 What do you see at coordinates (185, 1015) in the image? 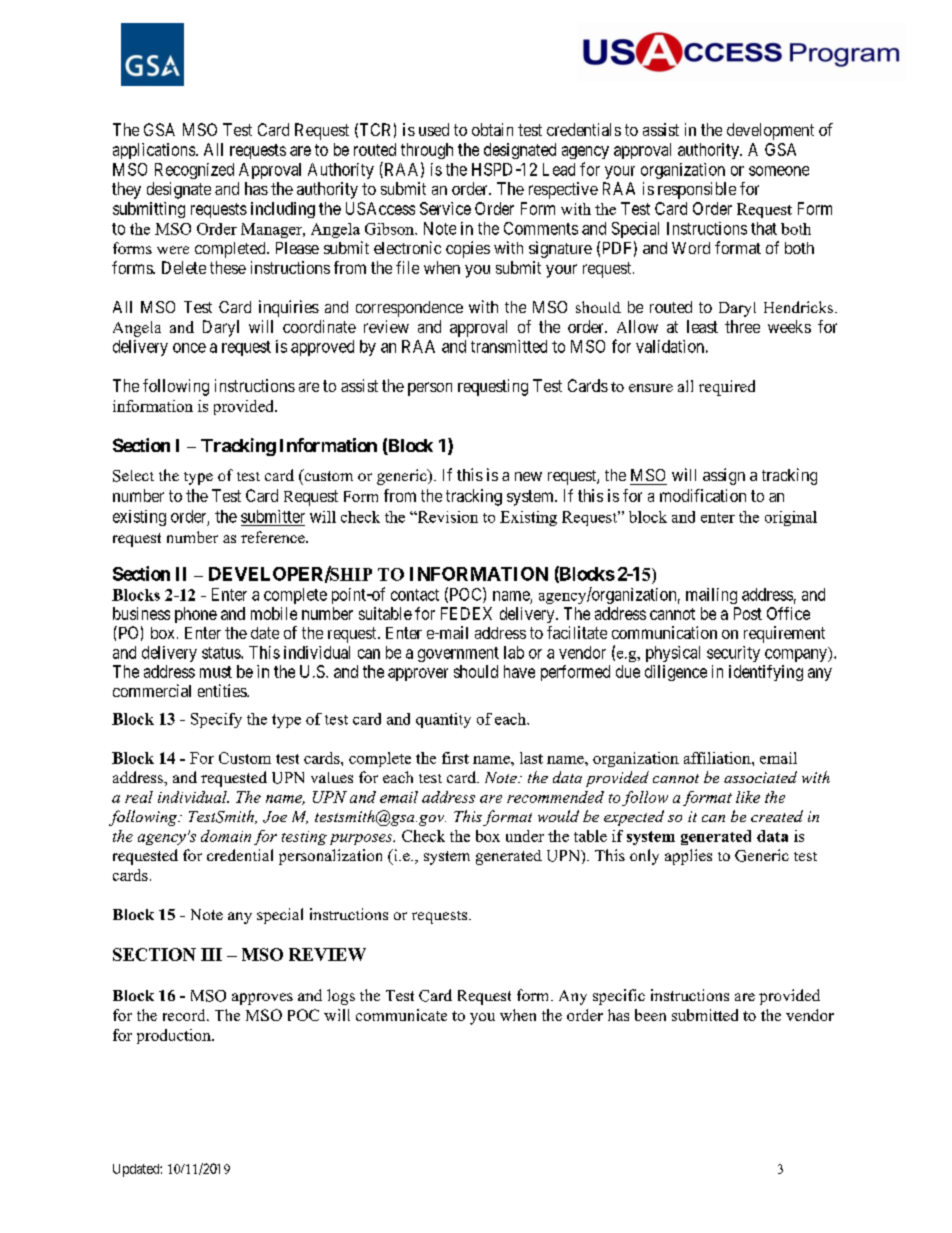
I see `record` at bounding box center [185, 1015].
